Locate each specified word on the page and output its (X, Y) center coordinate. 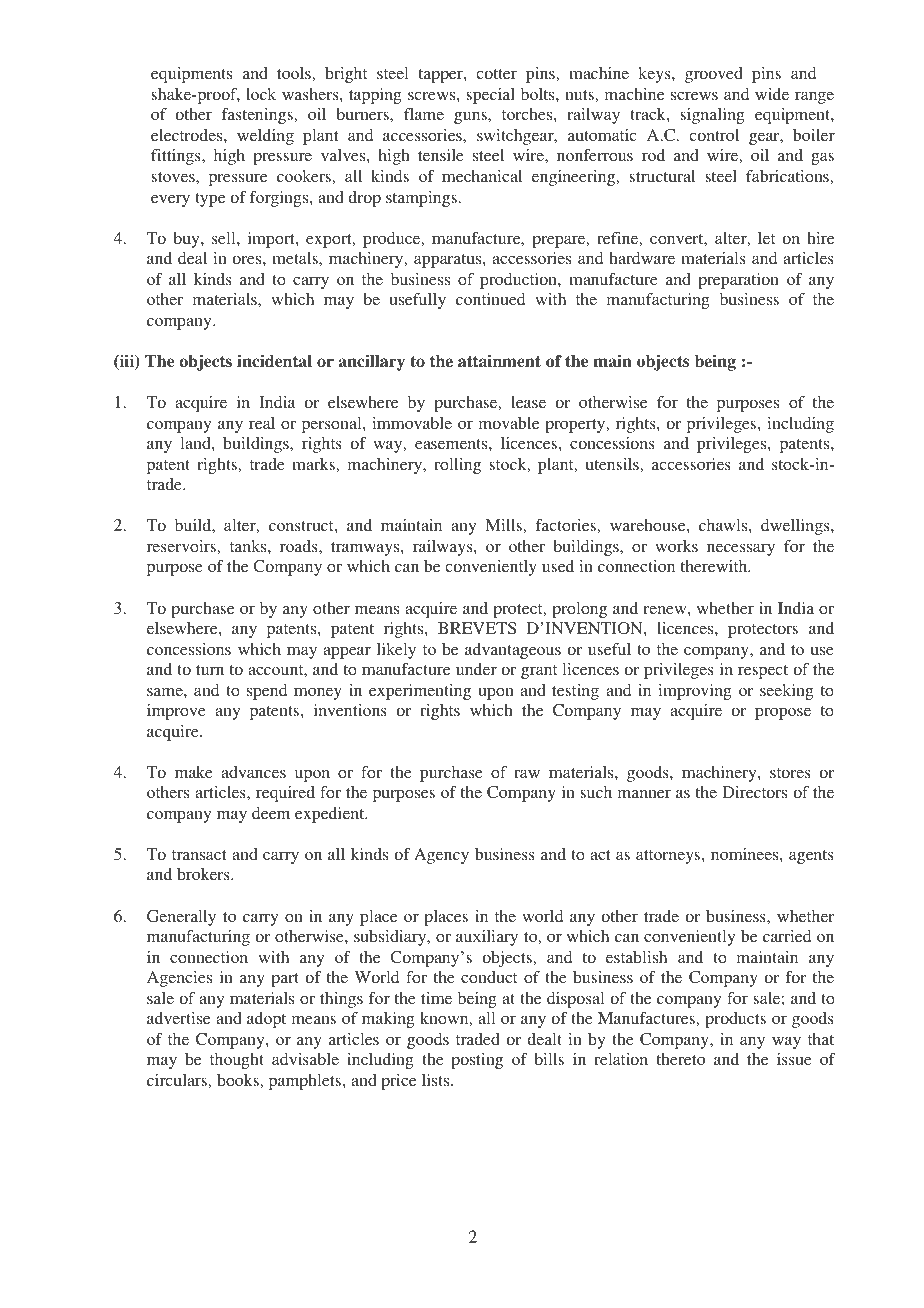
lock (261, 94)
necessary (741, 550)
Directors (754, 792)
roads (300, 546)
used (558, 566)
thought (237, 1061)
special (490, 96)
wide (772, 94)
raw (527, 774)
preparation (738, 281)
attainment (499, 361)
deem (271, 813)
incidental (274, 361)
